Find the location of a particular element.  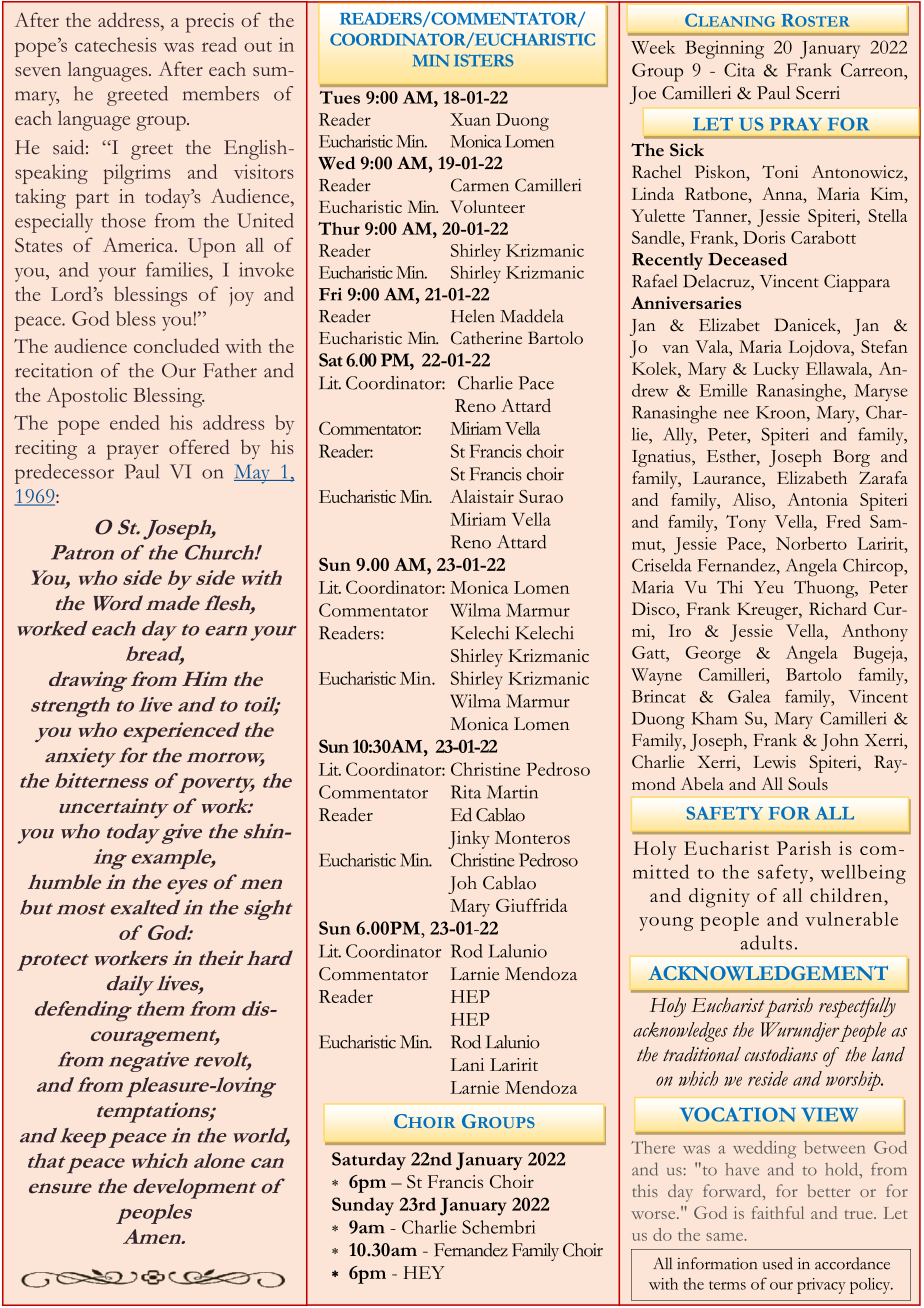

Beginning is located at coordinates (724, 49).
